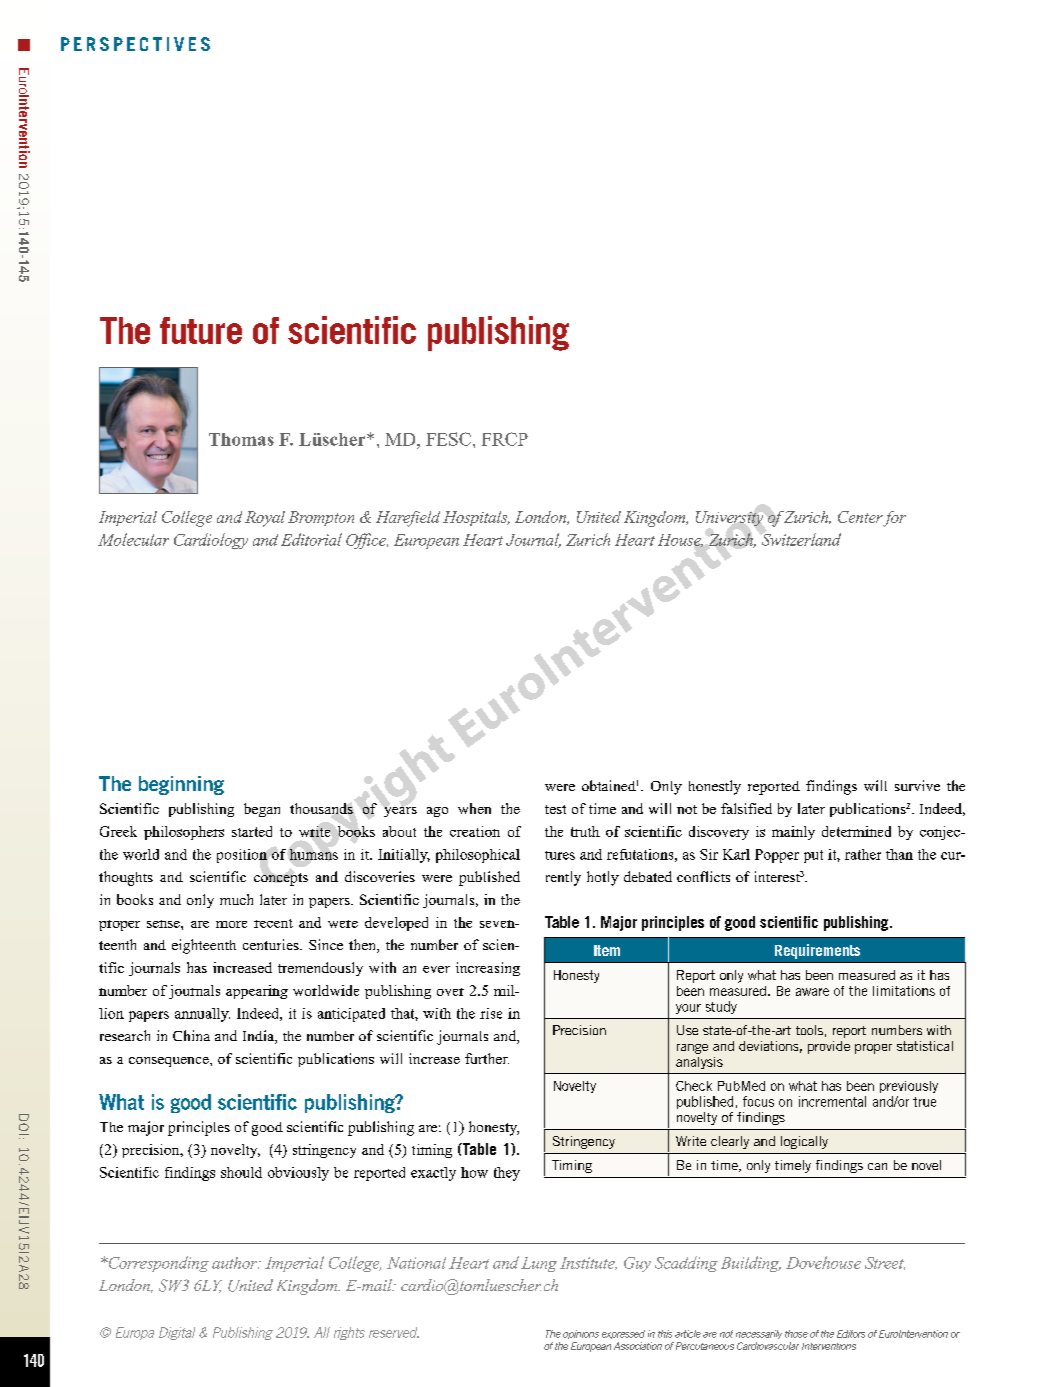 This page has height=1387, width=1040. I want to click on Royal, so click(265, 519).
